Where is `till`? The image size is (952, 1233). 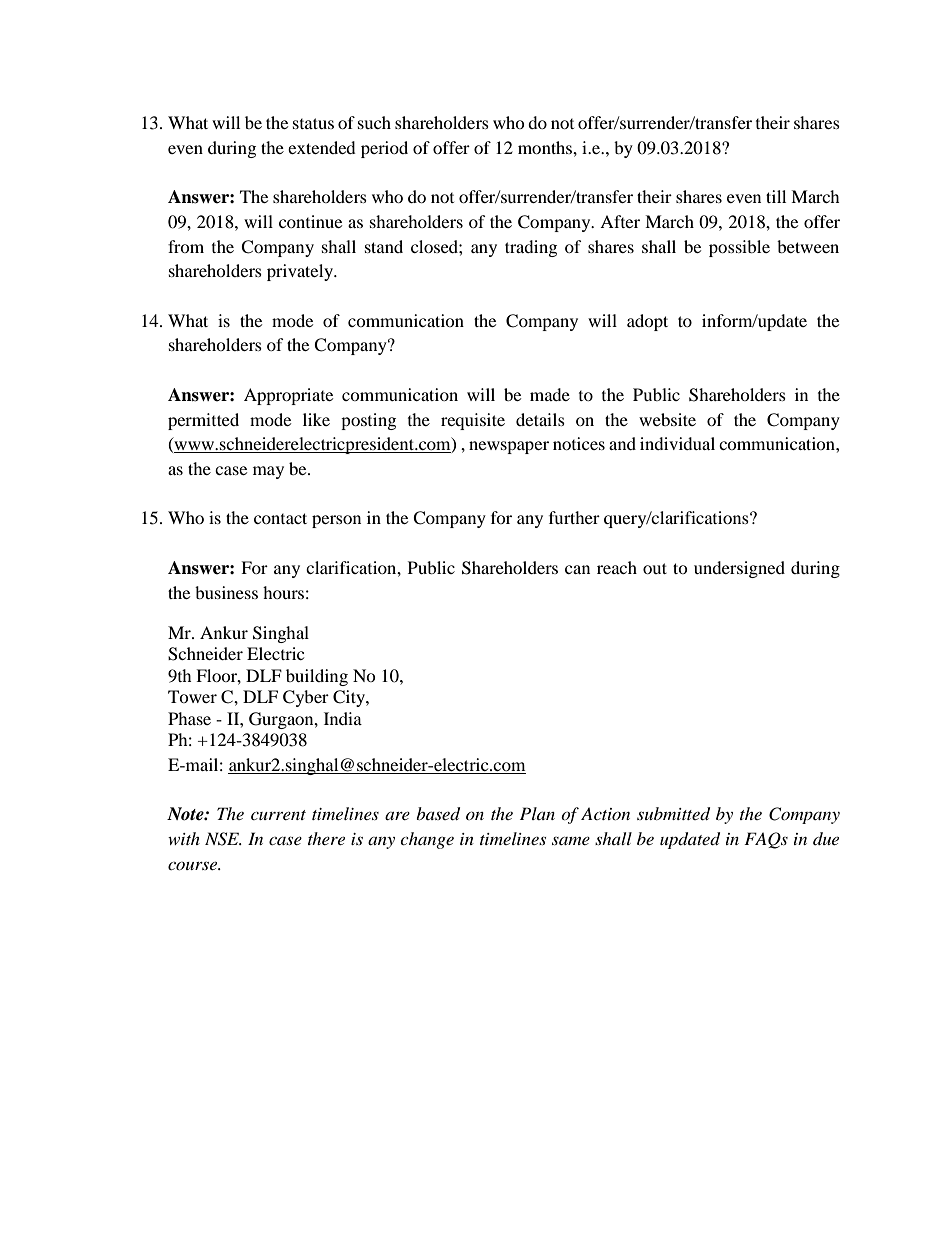
till is located at coordinates (776, 196).
